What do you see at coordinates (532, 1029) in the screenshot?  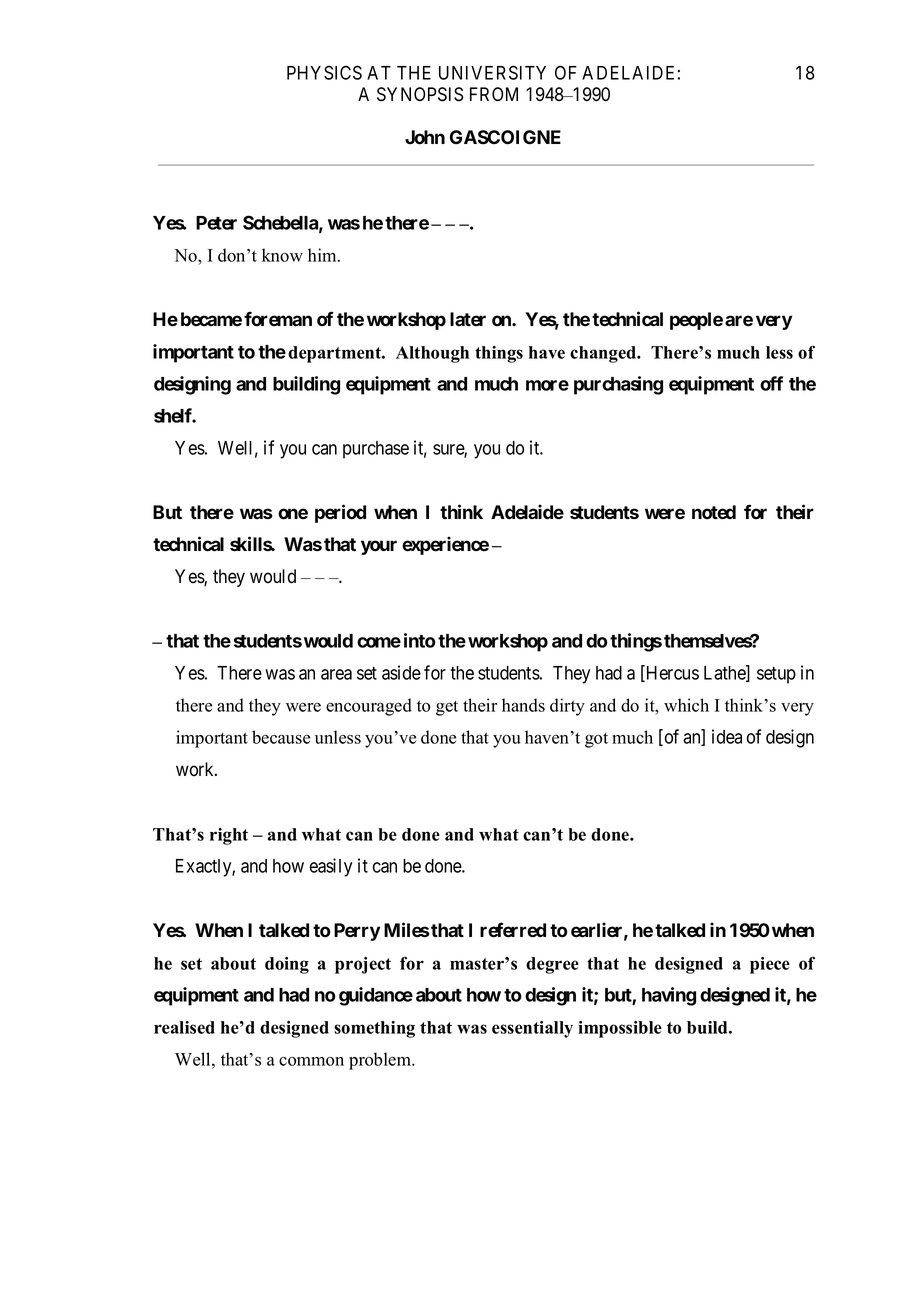 I see `essentially` at bounding box center [532, 1029].
